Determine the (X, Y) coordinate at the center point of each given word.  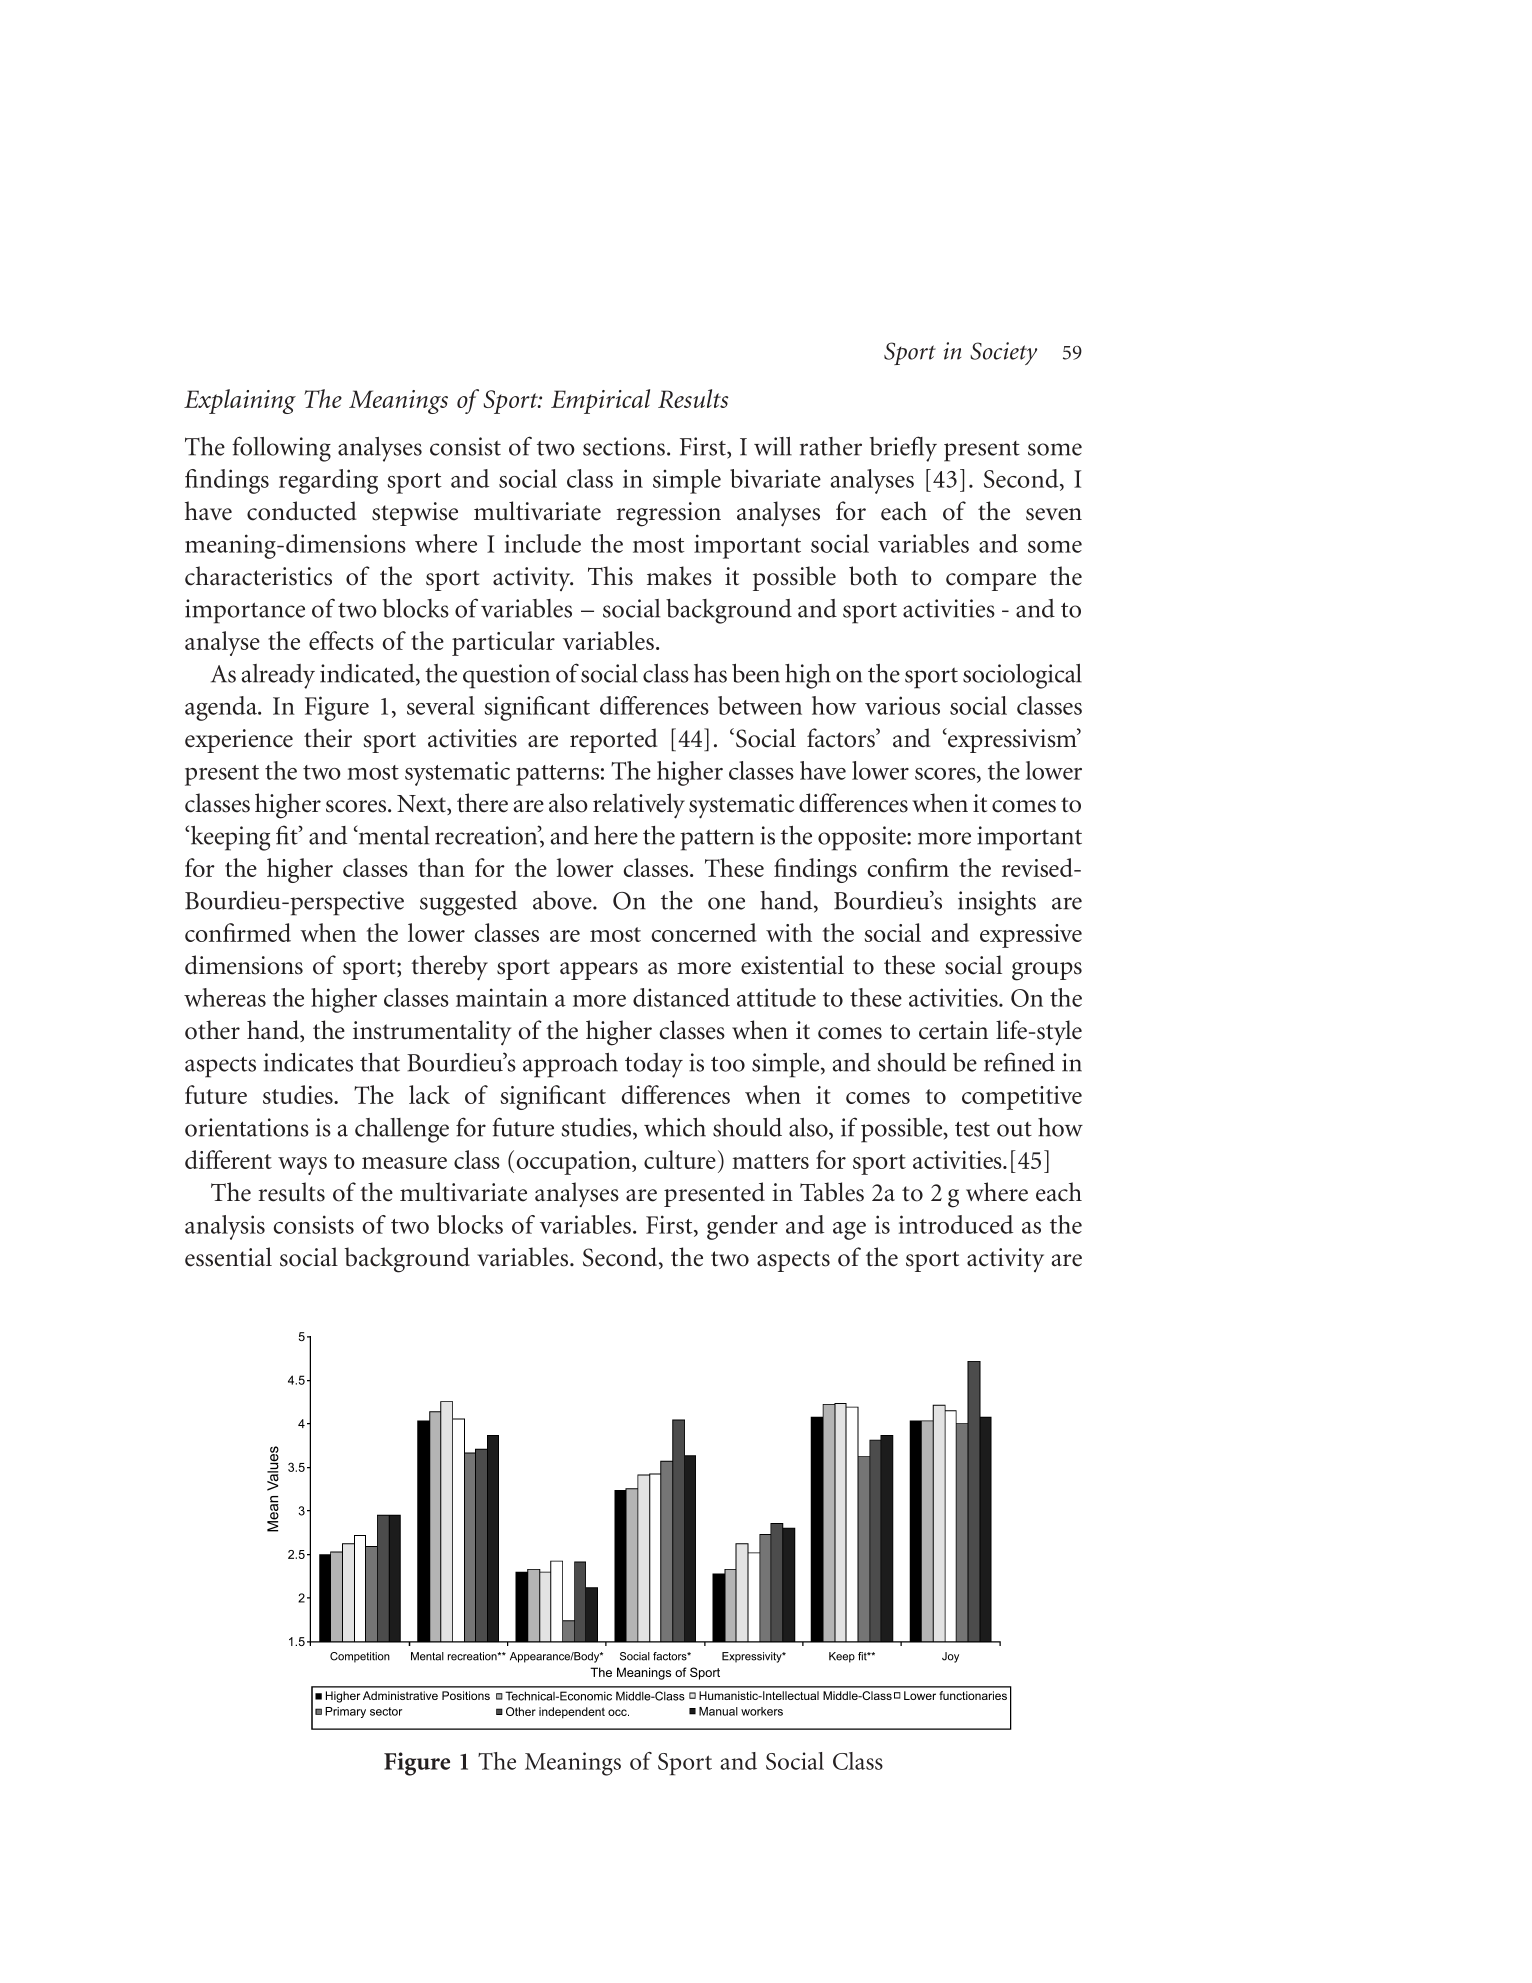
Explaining (240, 401)
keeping (230, 838)
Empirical (600, 401)
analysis (225, 1227)
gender (742, 1227)
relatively (639, 806)
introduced (956, 1224)
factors (842, 738)
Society (1003, 353)
